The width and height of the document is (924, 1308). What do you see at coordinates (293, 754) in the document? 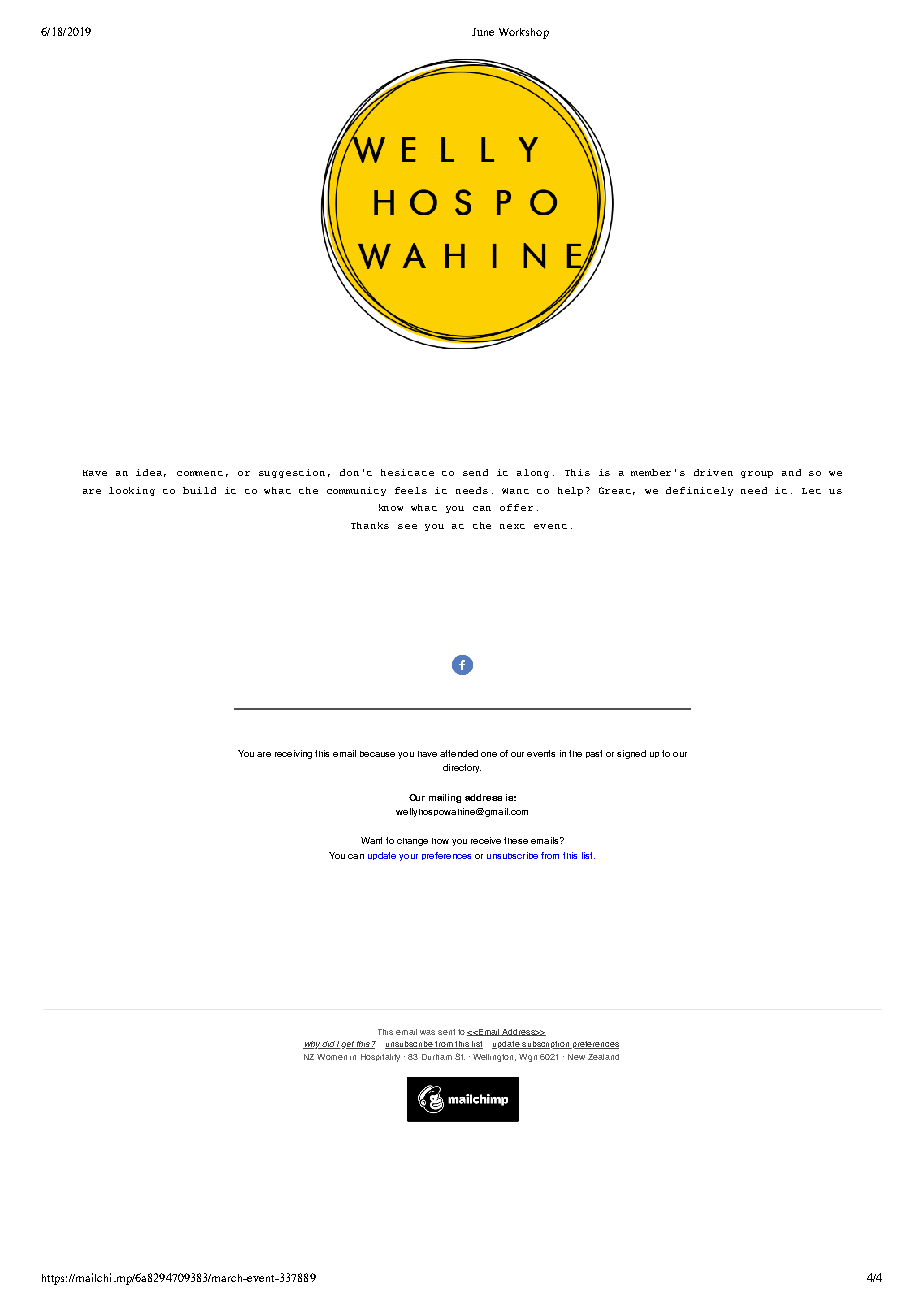
I see `receiving` at bounding box center [293, 754].
